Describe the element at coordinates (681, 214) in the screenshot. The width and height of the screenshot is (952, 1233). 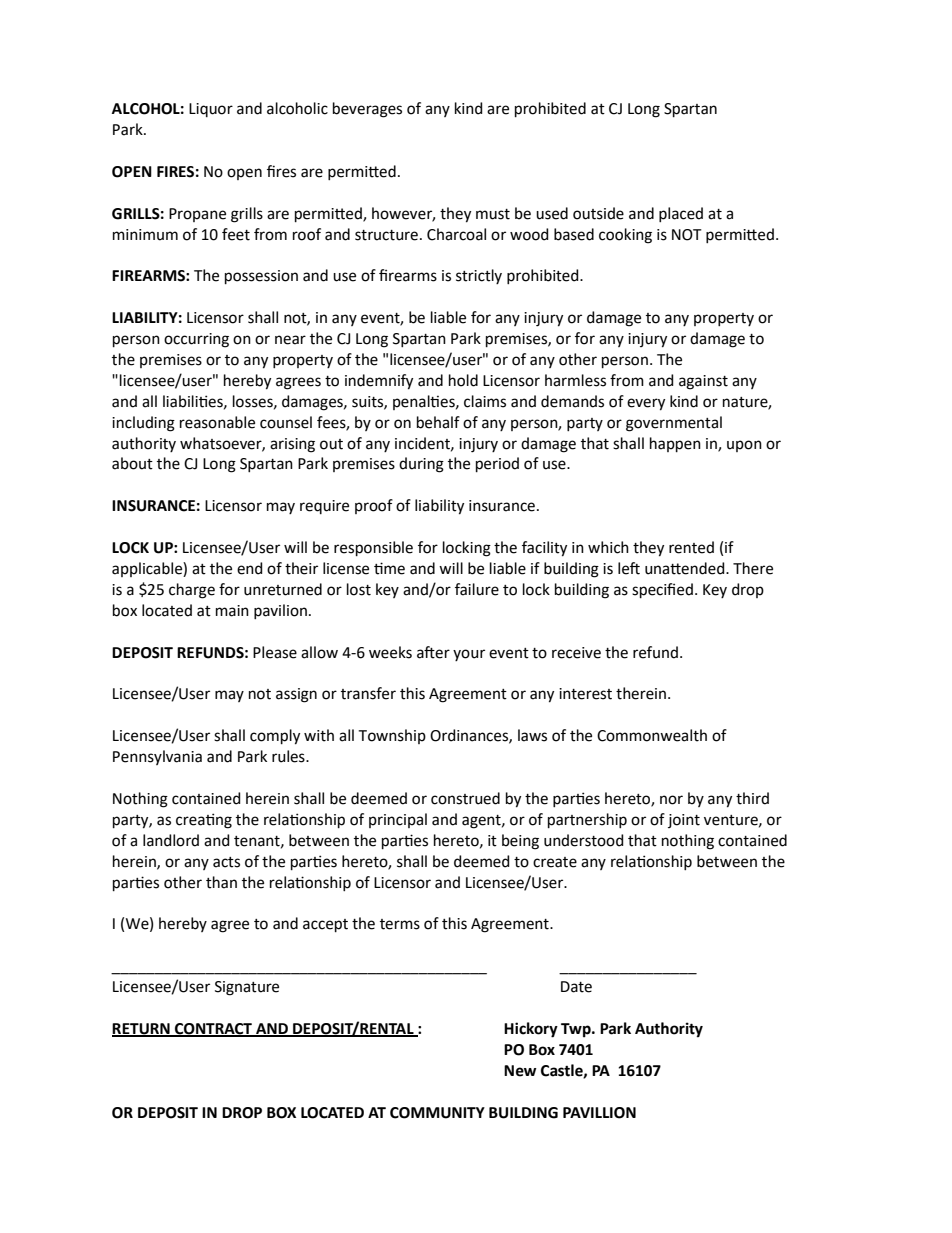
I see `placed` at that location.
